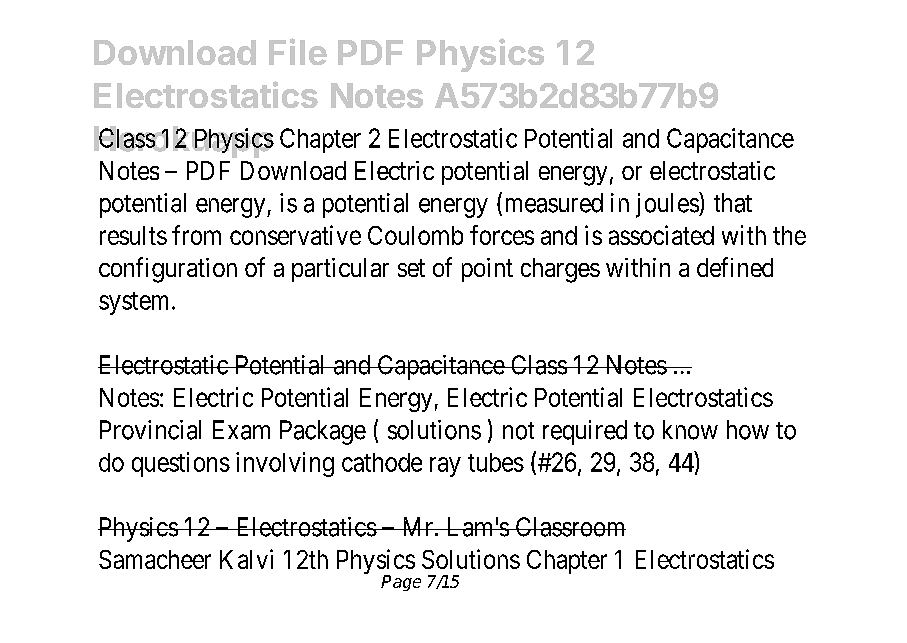  What do you see at coordinates (554, 203) in the screenshot?
I see `measured` at bounding box center [554, 203].
